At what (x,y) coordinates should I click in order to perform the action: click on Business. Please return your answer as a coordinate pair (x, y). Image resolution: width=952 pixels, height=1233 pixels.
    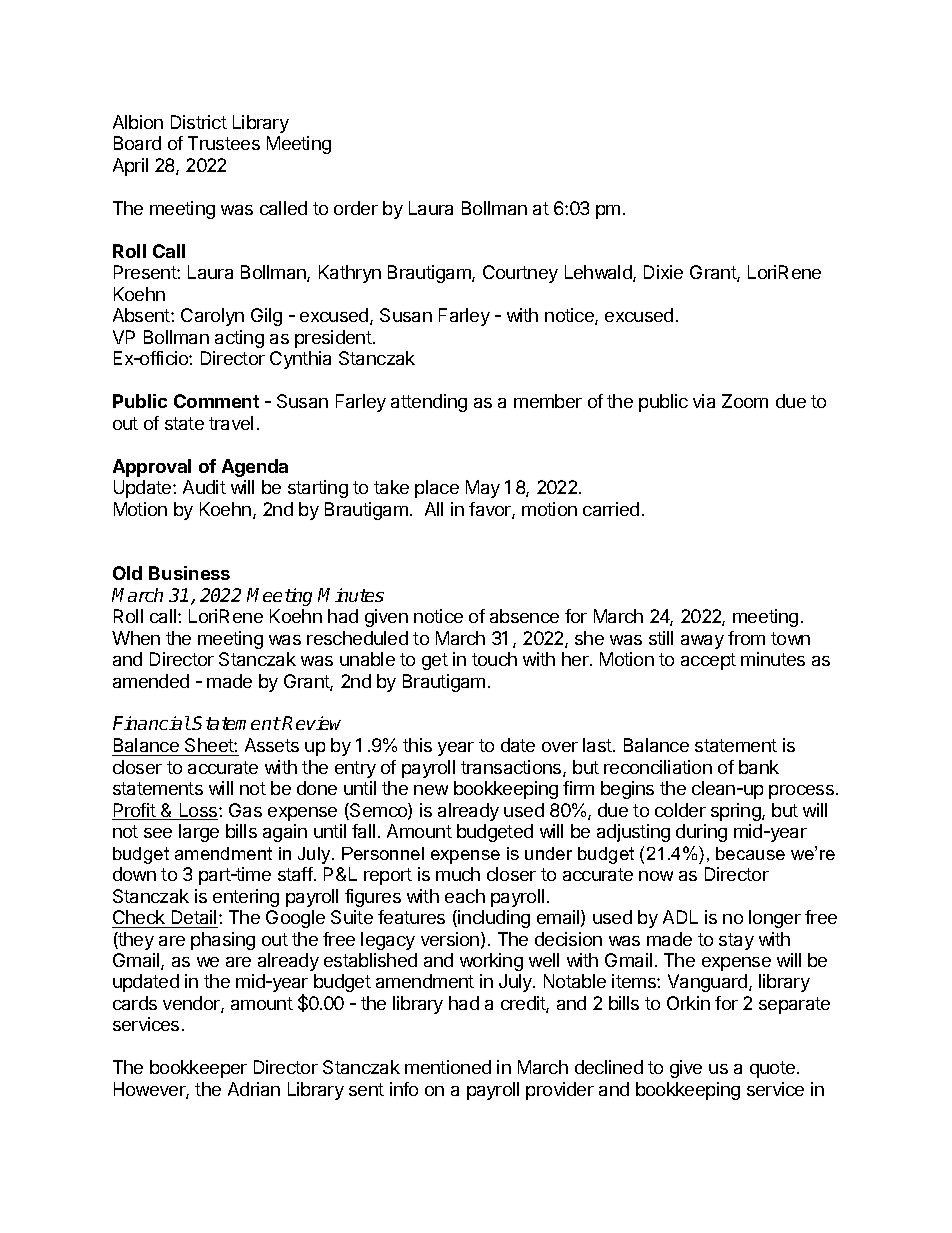
    Looking at the image, I should click on (189, 573).
